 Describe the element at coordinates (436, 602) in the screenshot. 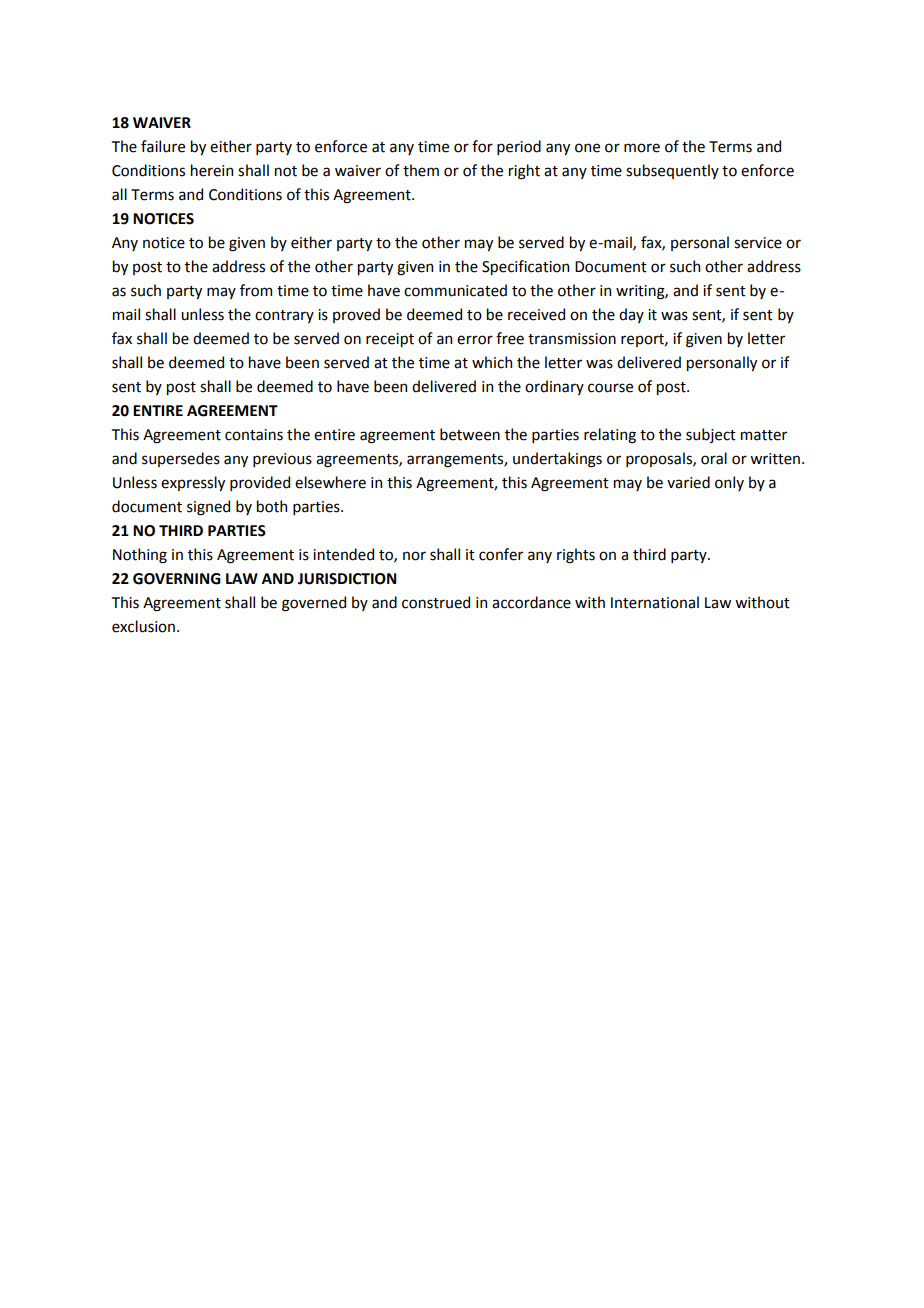

I see `construed` at that location.
